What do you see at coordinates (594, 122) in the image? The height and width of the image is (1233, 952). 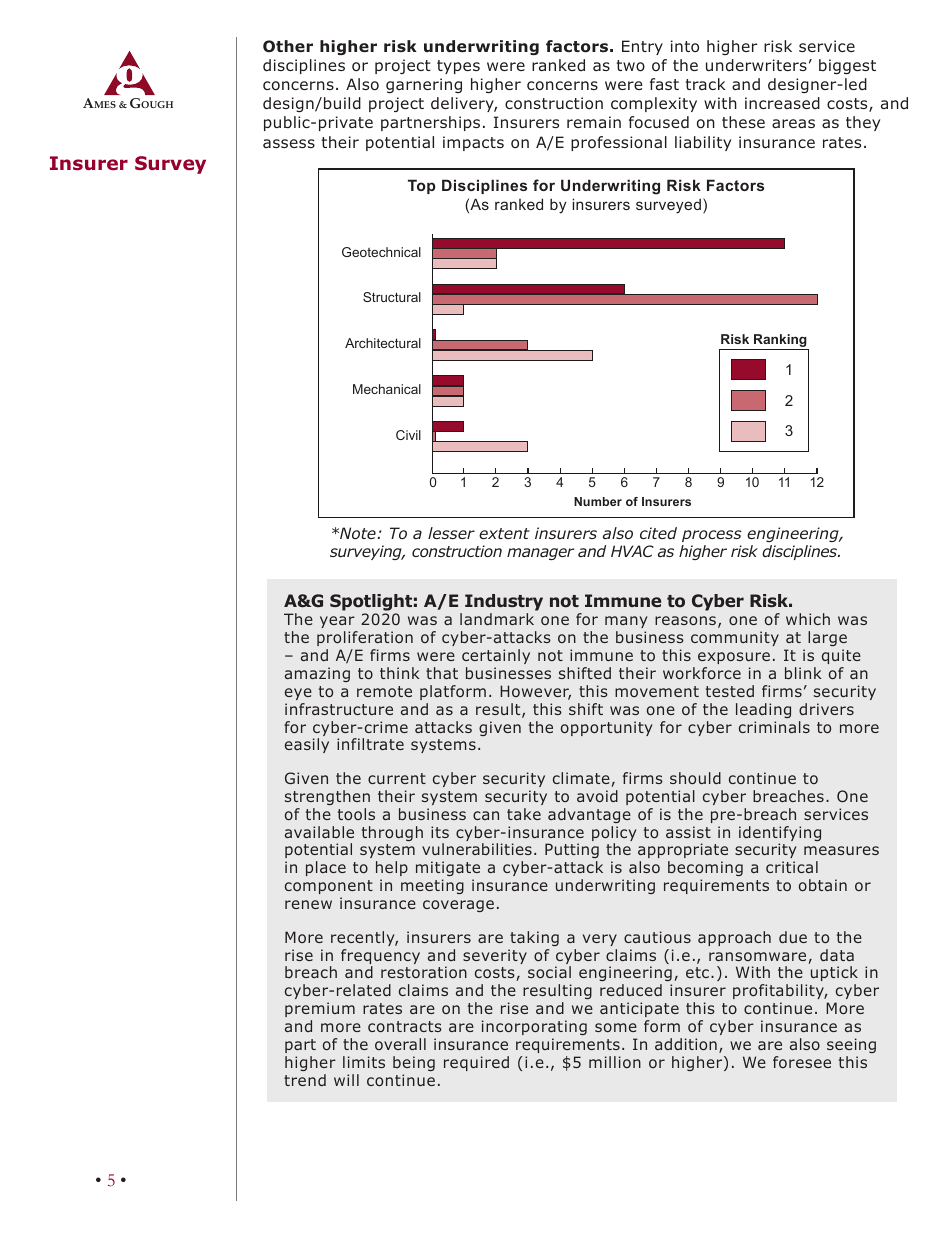 I see `remain` at bounding box center [594, 122].
